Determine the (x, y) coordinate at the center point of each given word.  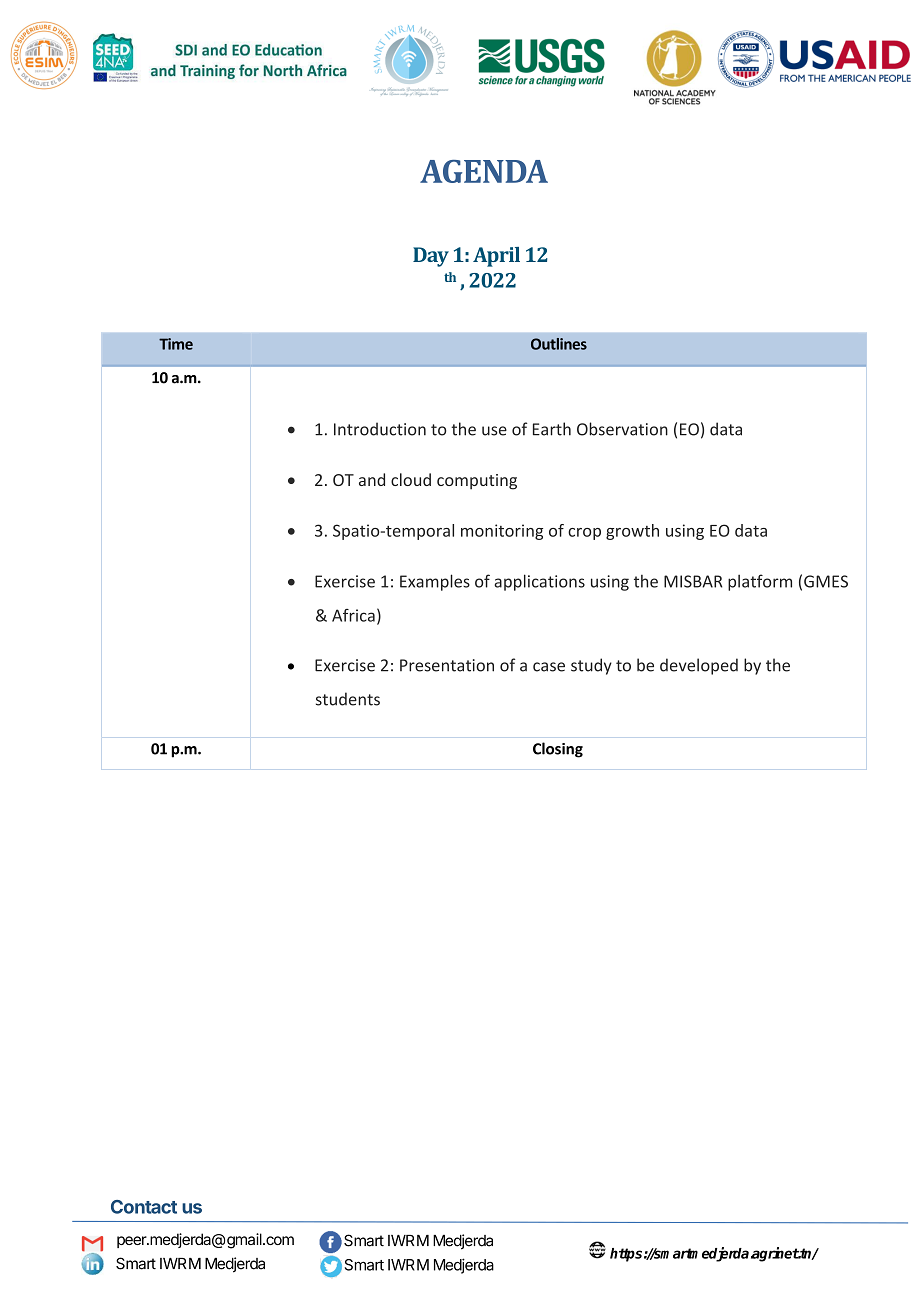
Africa (353, 615)
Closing (558, 750)
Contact (144, 1207)
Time (176, 344)
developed (699, 666)
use (494, 431)
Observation (622, 429)
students (348, 699)
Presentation (447, 665)
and (372, 479)
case (549, 667)
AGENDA (484, 171)
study (591, 666)
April (496, 257)
